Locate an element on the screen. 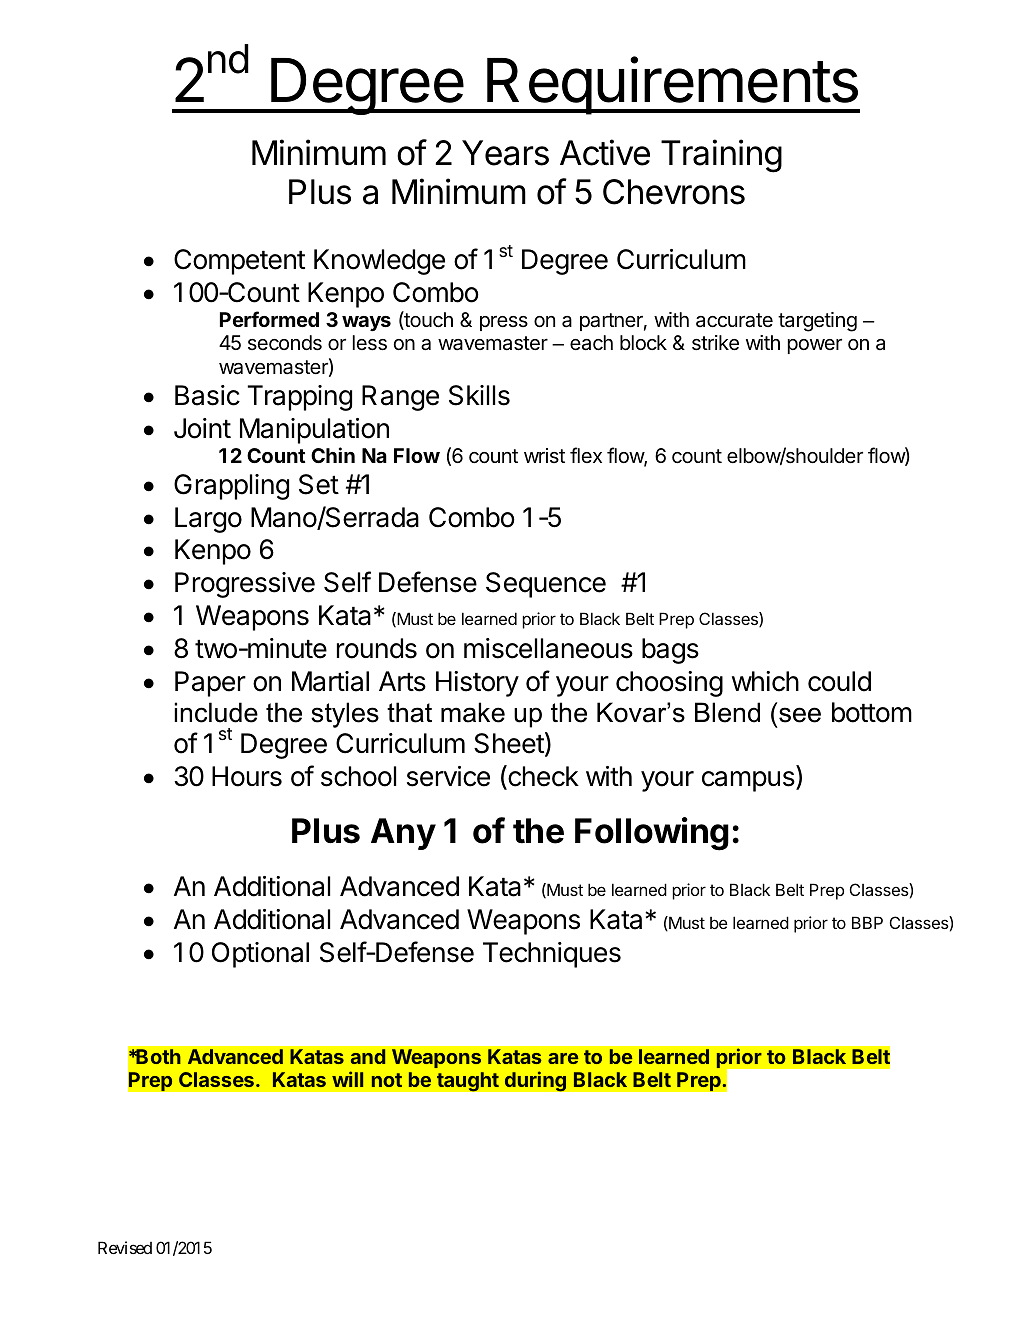 This screenshot has width=1032, height=1335. Any is located at coordinates (403, 834).
